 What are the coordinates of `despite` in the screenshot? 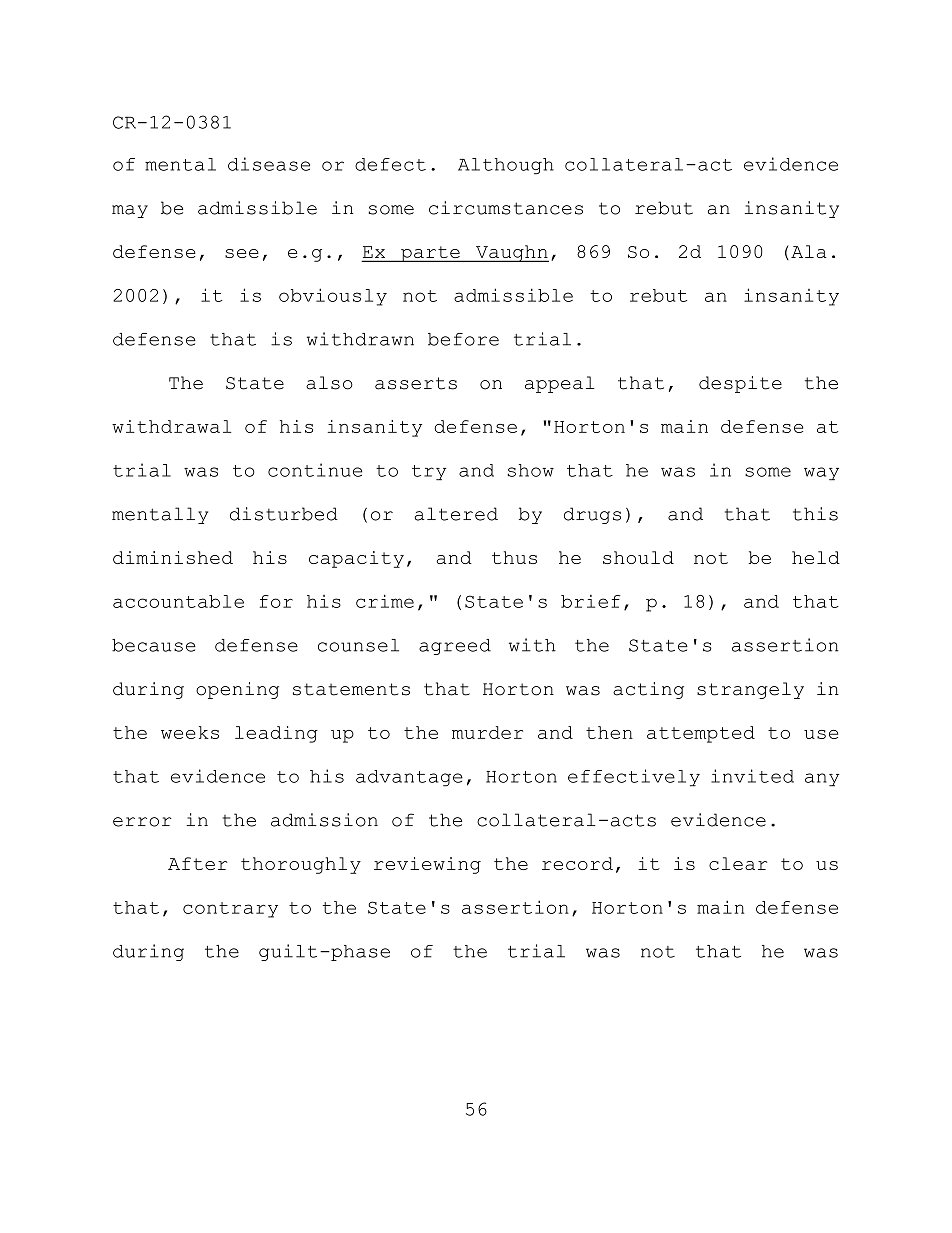 It's located at (740, 384).
